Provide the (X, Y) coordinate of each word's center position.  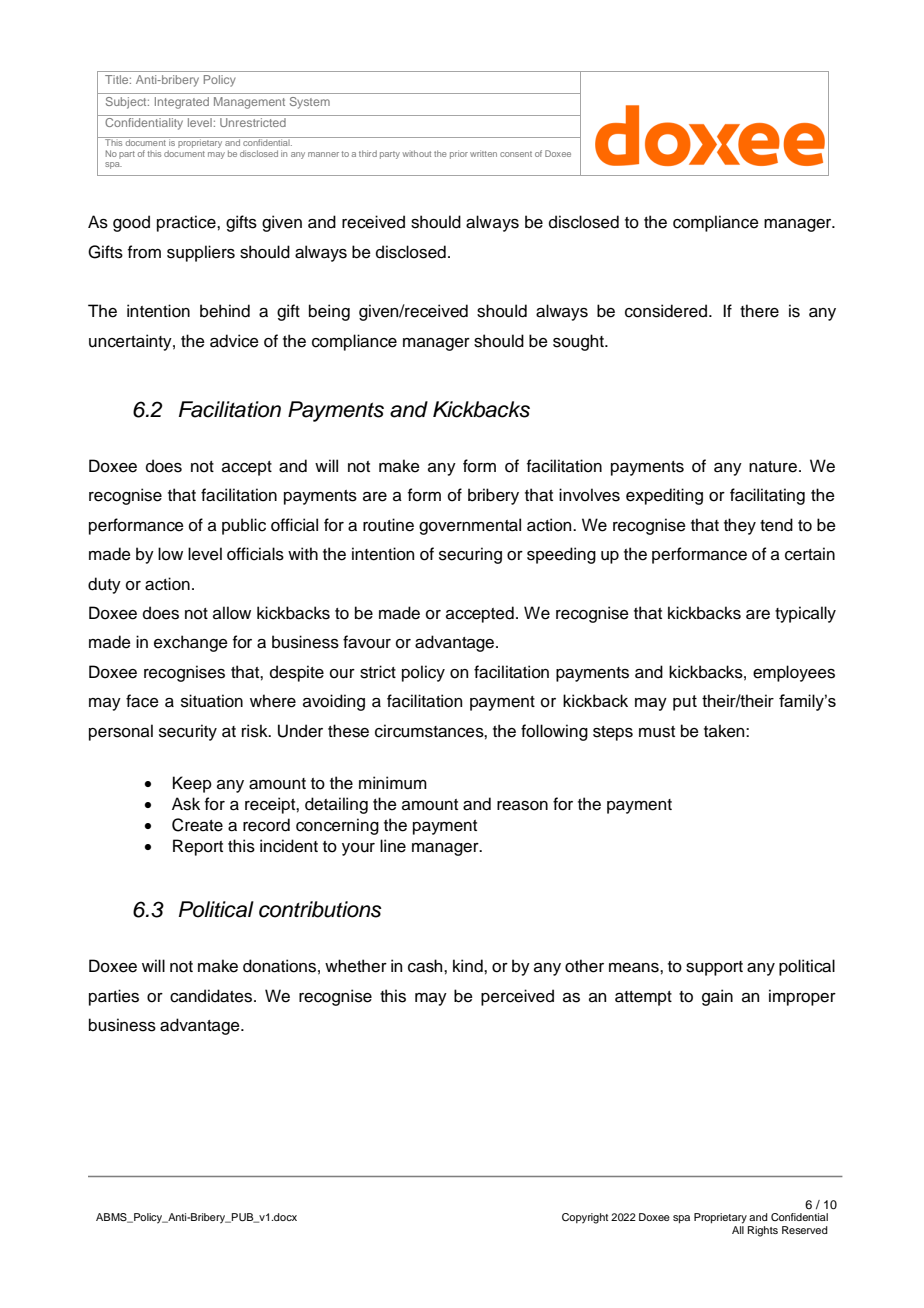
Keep (192, 784)
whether (356, 966)
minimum (393, 783)
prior (459, 154)
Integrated (182, 103)
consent (516, 154)
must (657, 732)
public (244, 526)
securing (470, 555)
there (759, 311)
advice (234, 341)
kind (469, 966)
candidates (212, 996)
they (740, 526)
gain (717, 997)
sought (579, 342)
